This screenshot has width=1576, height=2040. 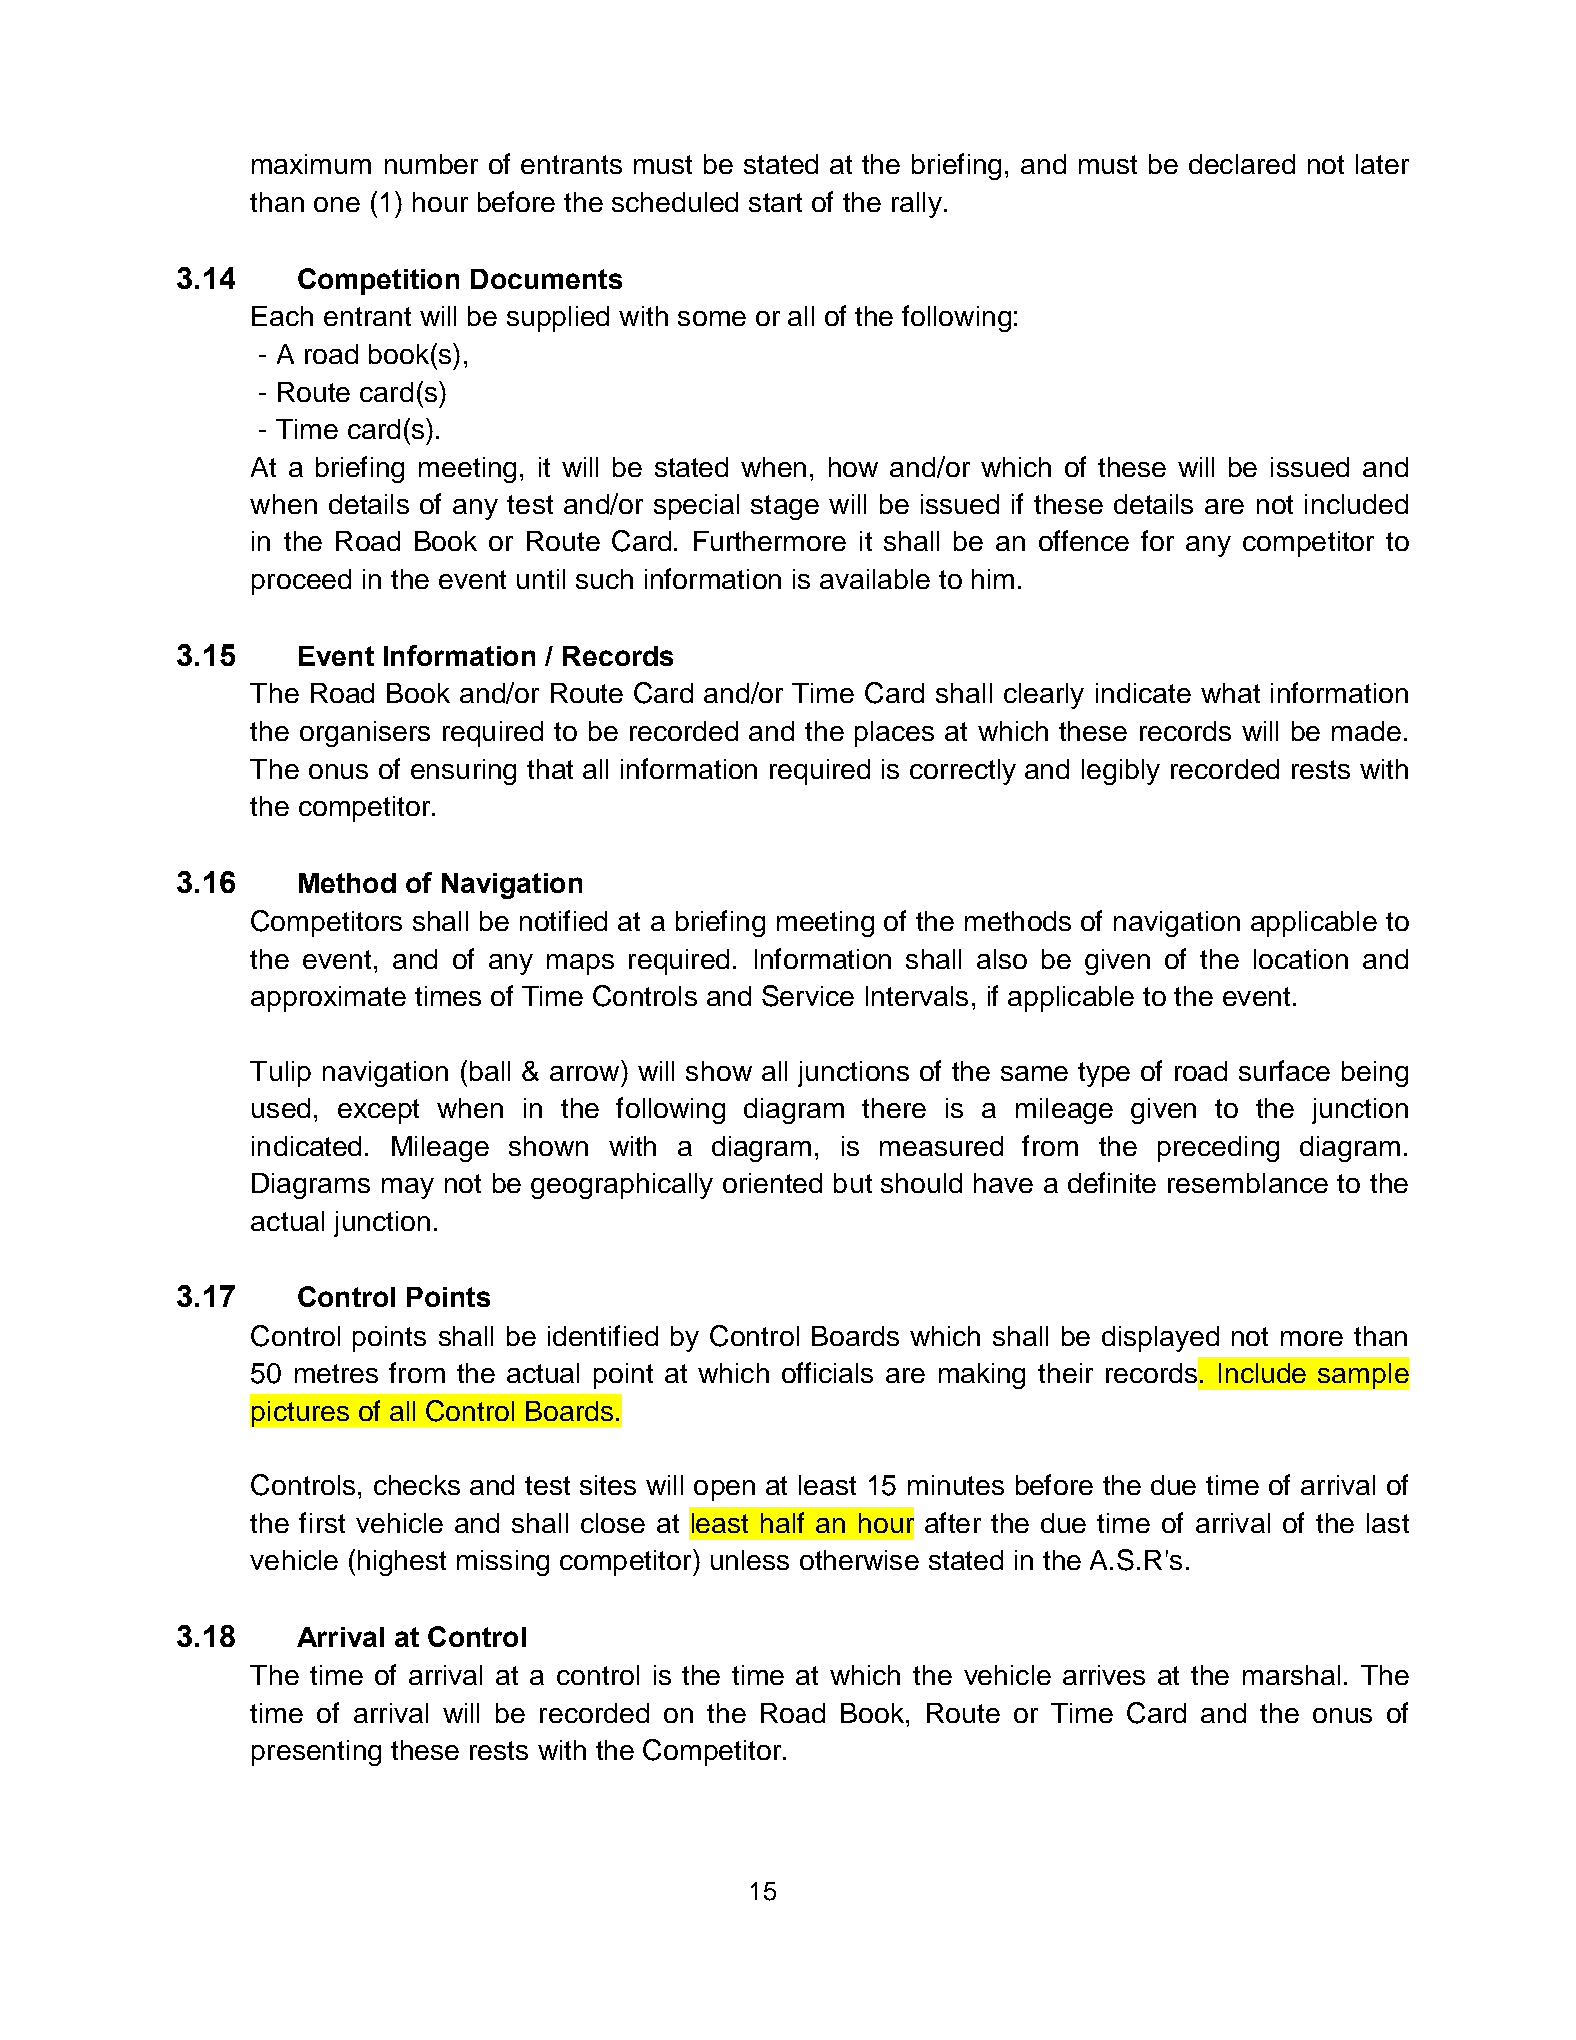 I want to click on presenting, so click(x=316, y=1753).
